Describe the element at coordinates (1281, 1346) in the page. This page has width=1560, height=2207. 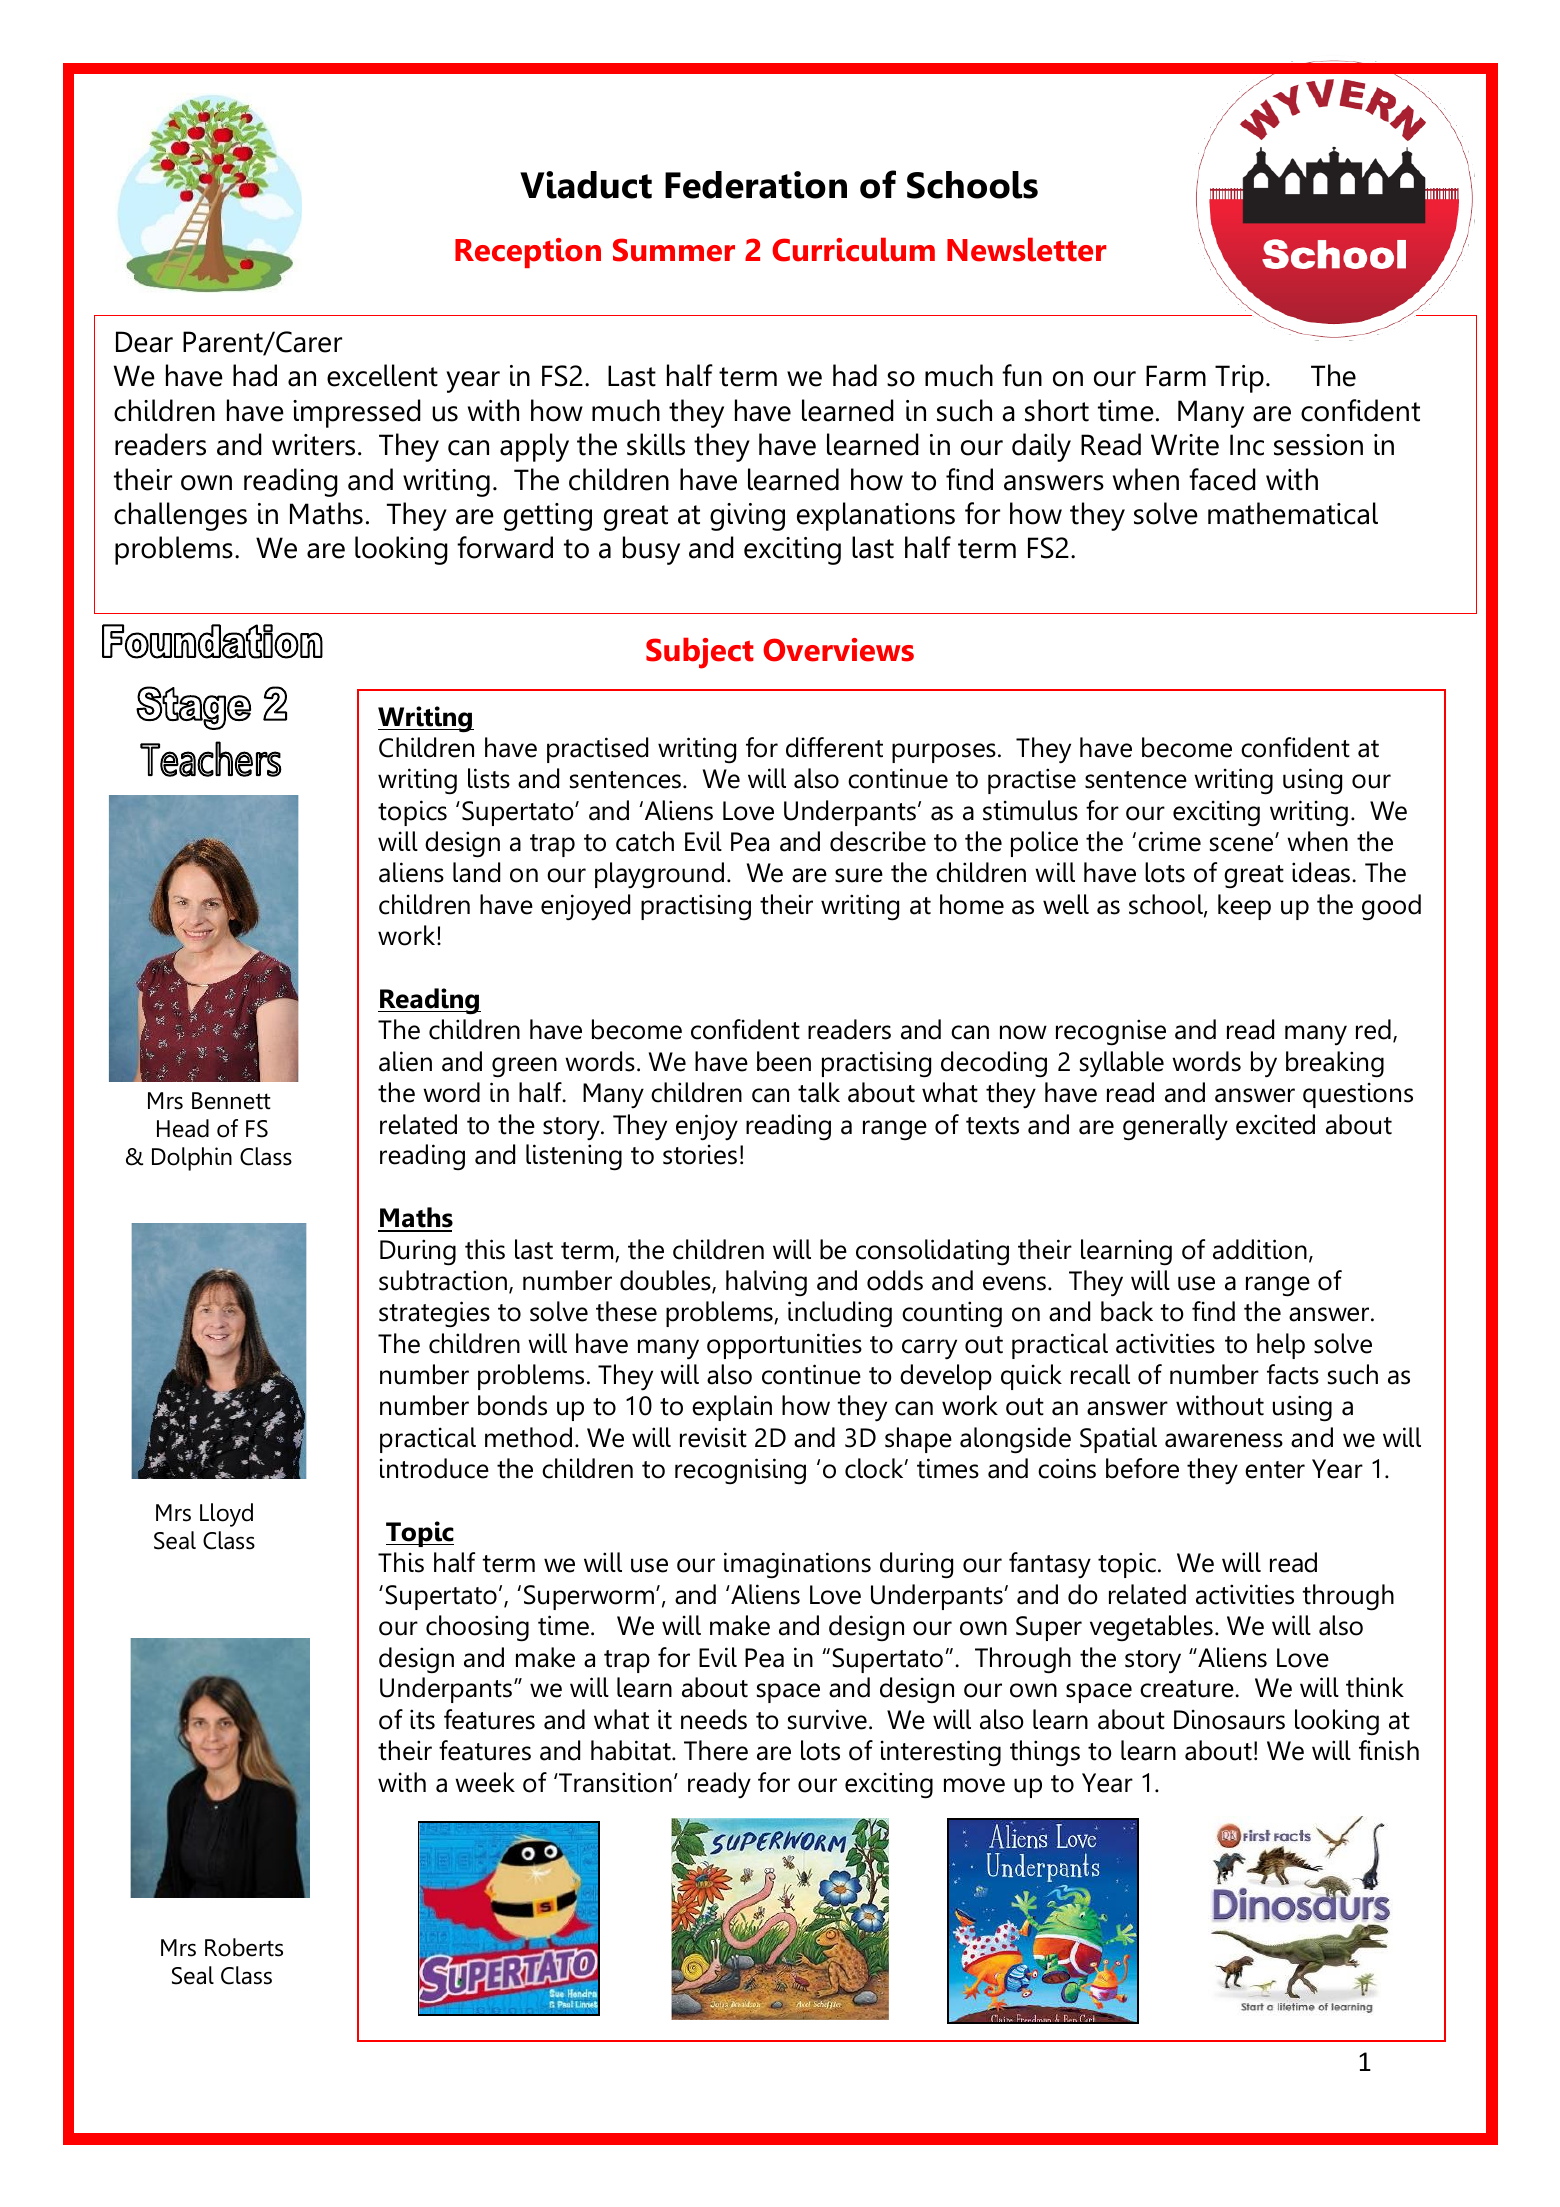
I see `help` at that location.
